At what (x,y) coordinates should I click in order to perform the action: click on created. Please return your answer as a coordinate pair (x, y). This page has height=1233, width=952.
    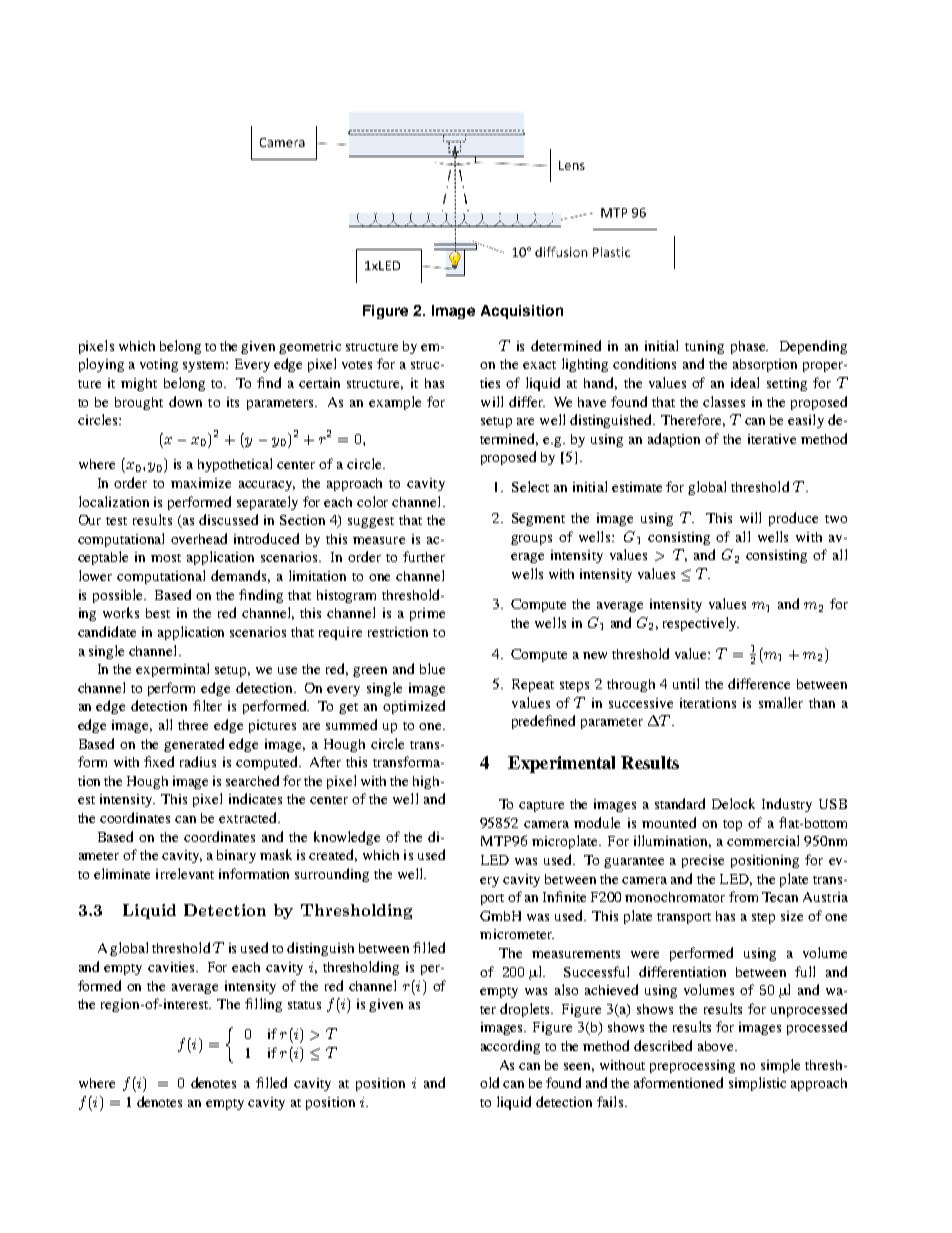
    Looking at the image, I should click on (333, 855).
